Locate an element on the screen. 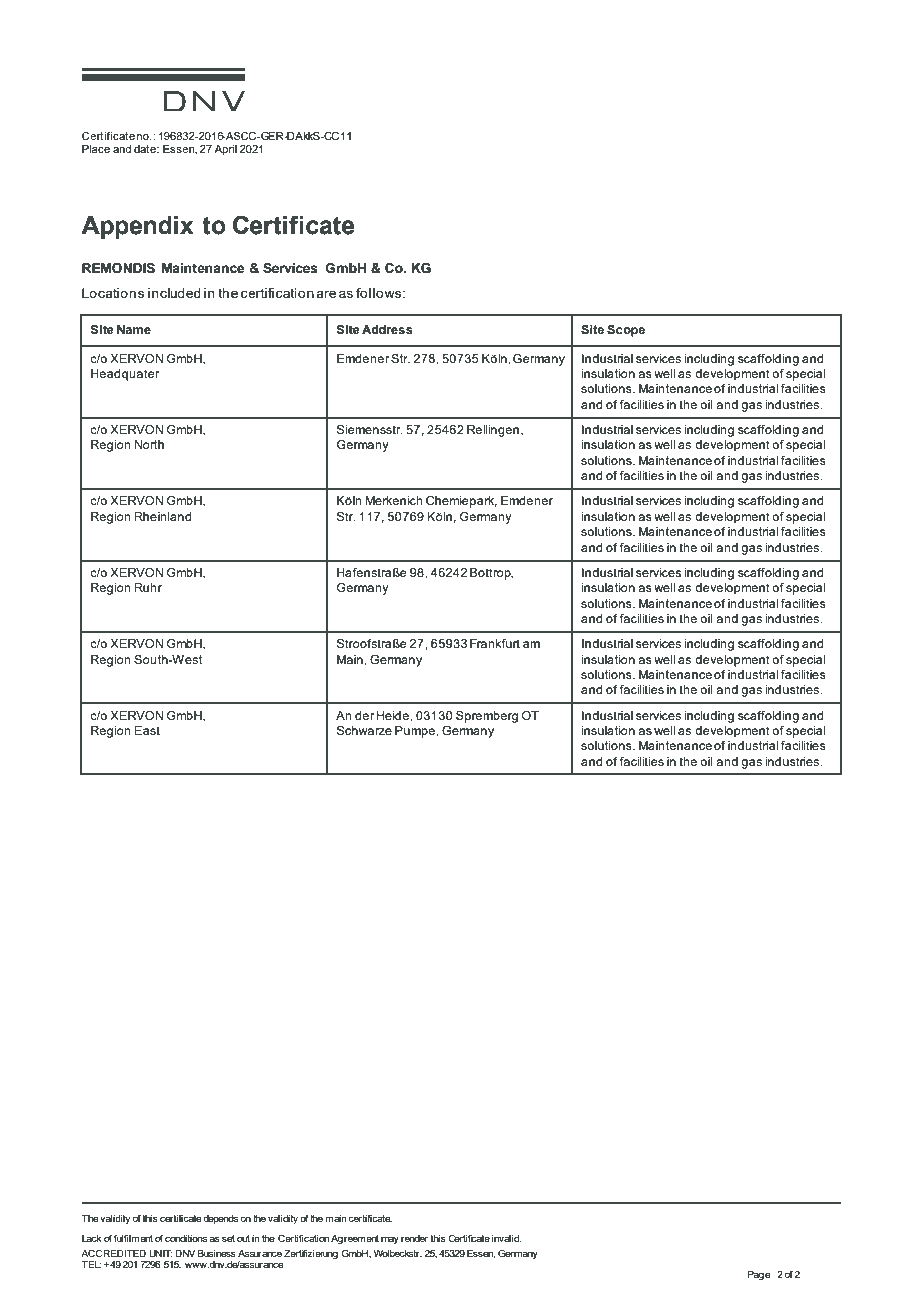  Address is located at coordinates (387, 329).
